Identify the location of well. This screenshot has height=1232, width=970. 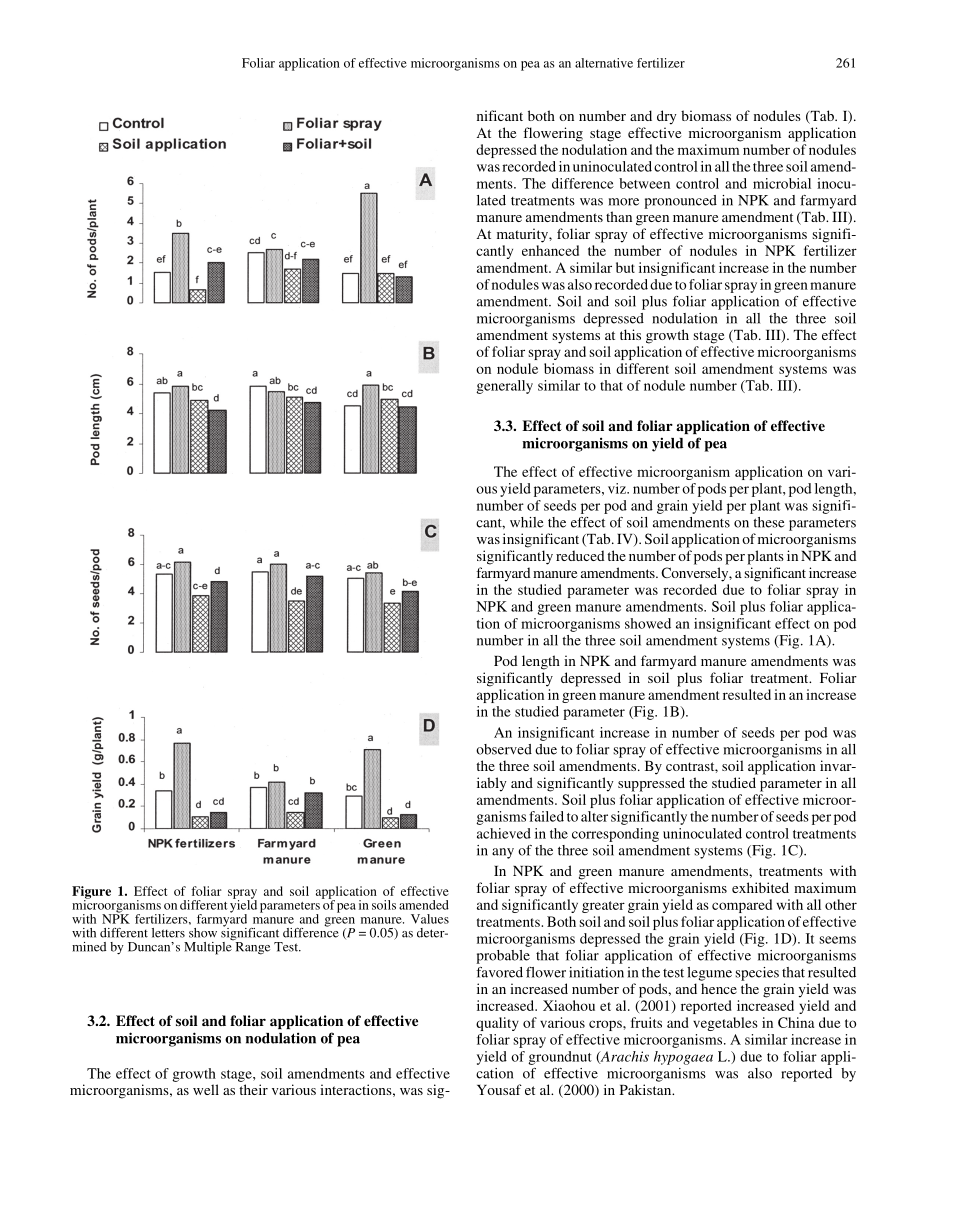
(206, 1089).
